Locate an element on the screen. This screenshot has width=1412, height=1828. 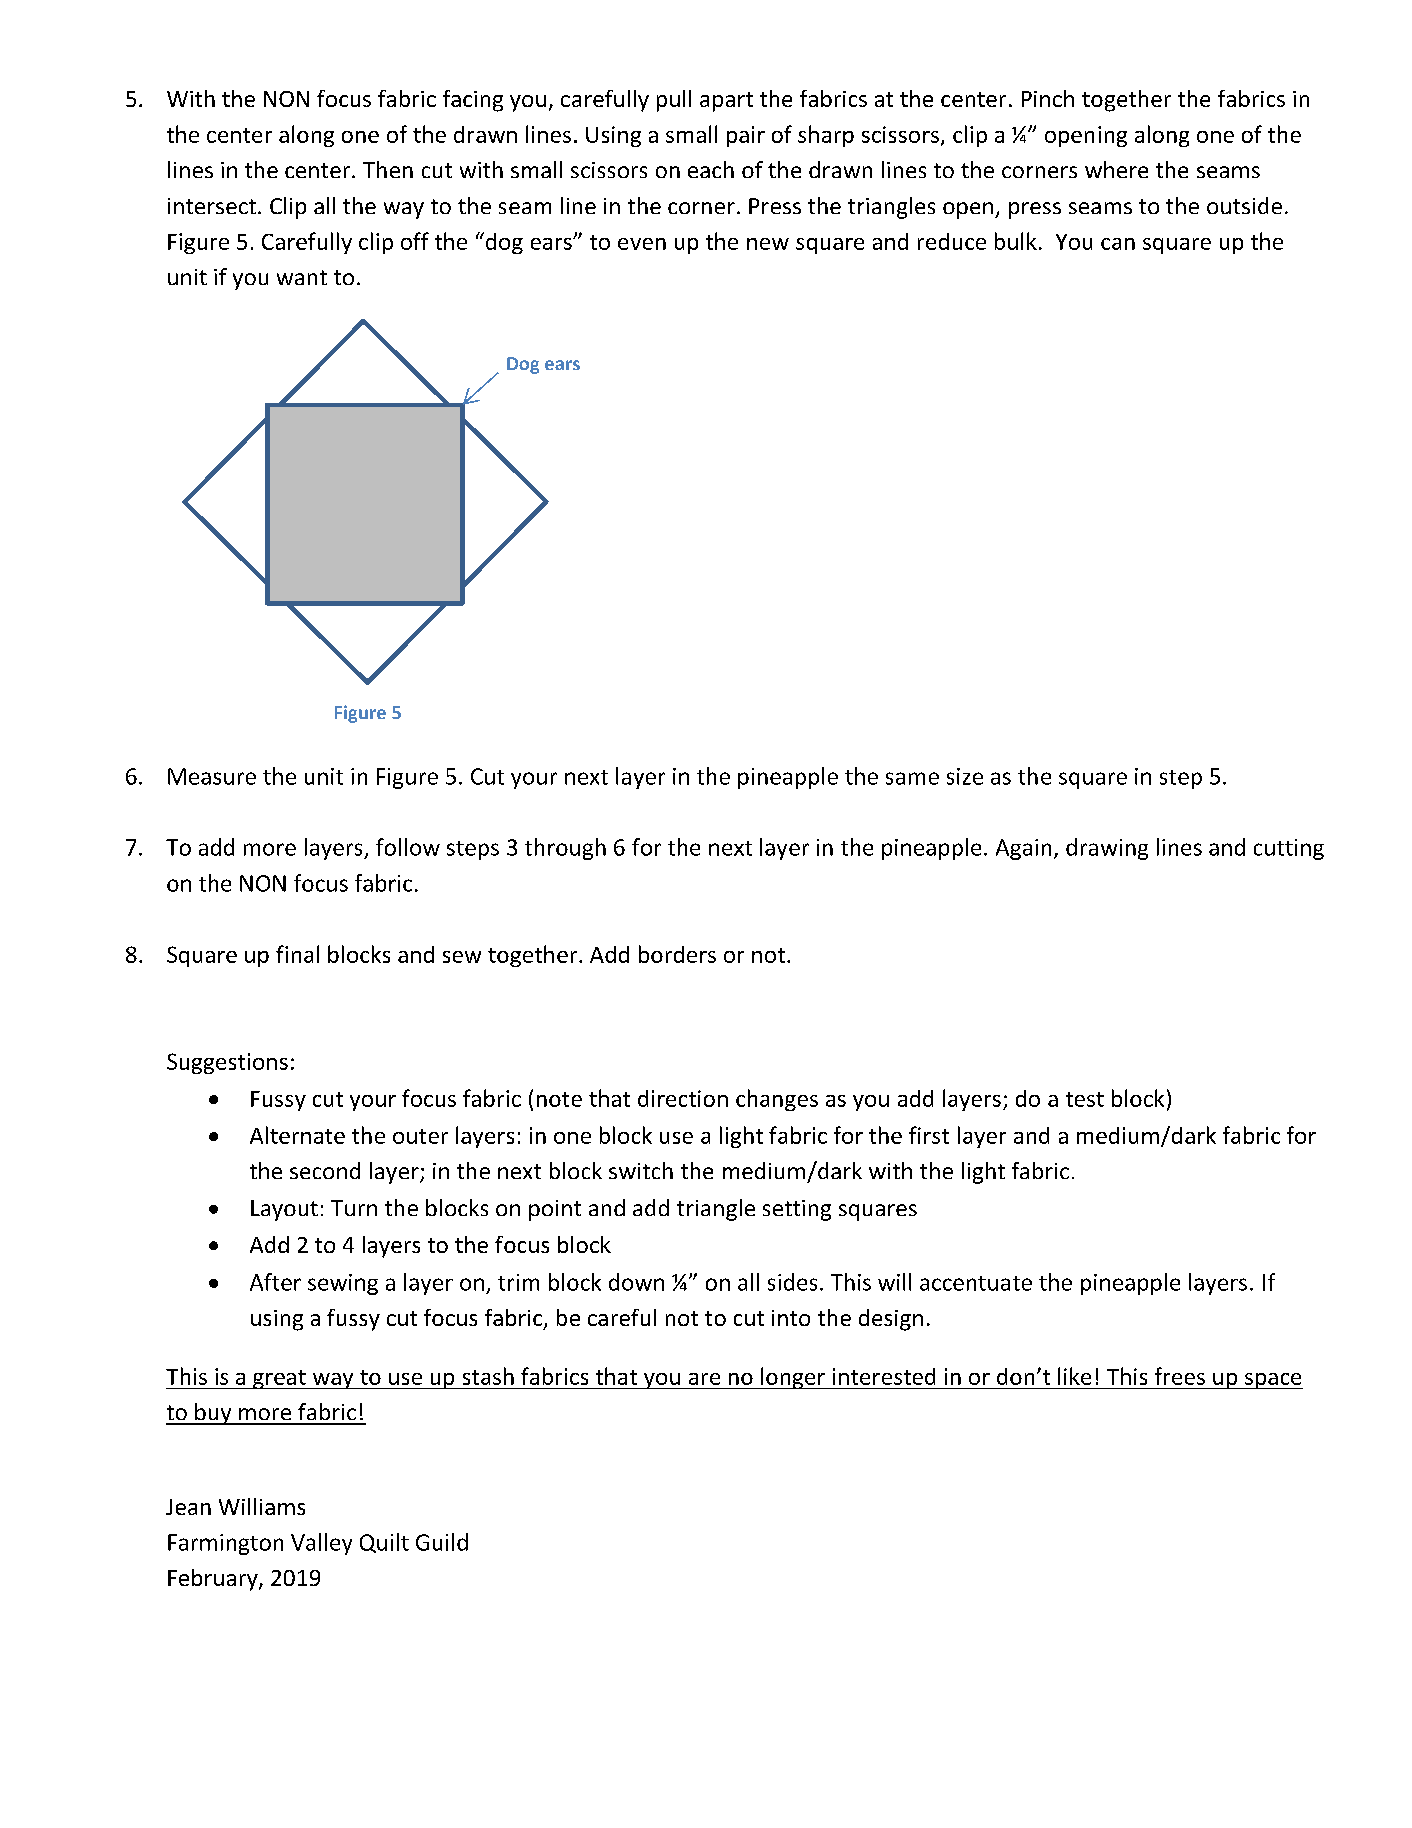
pair is located at coordinates (746, 136).
